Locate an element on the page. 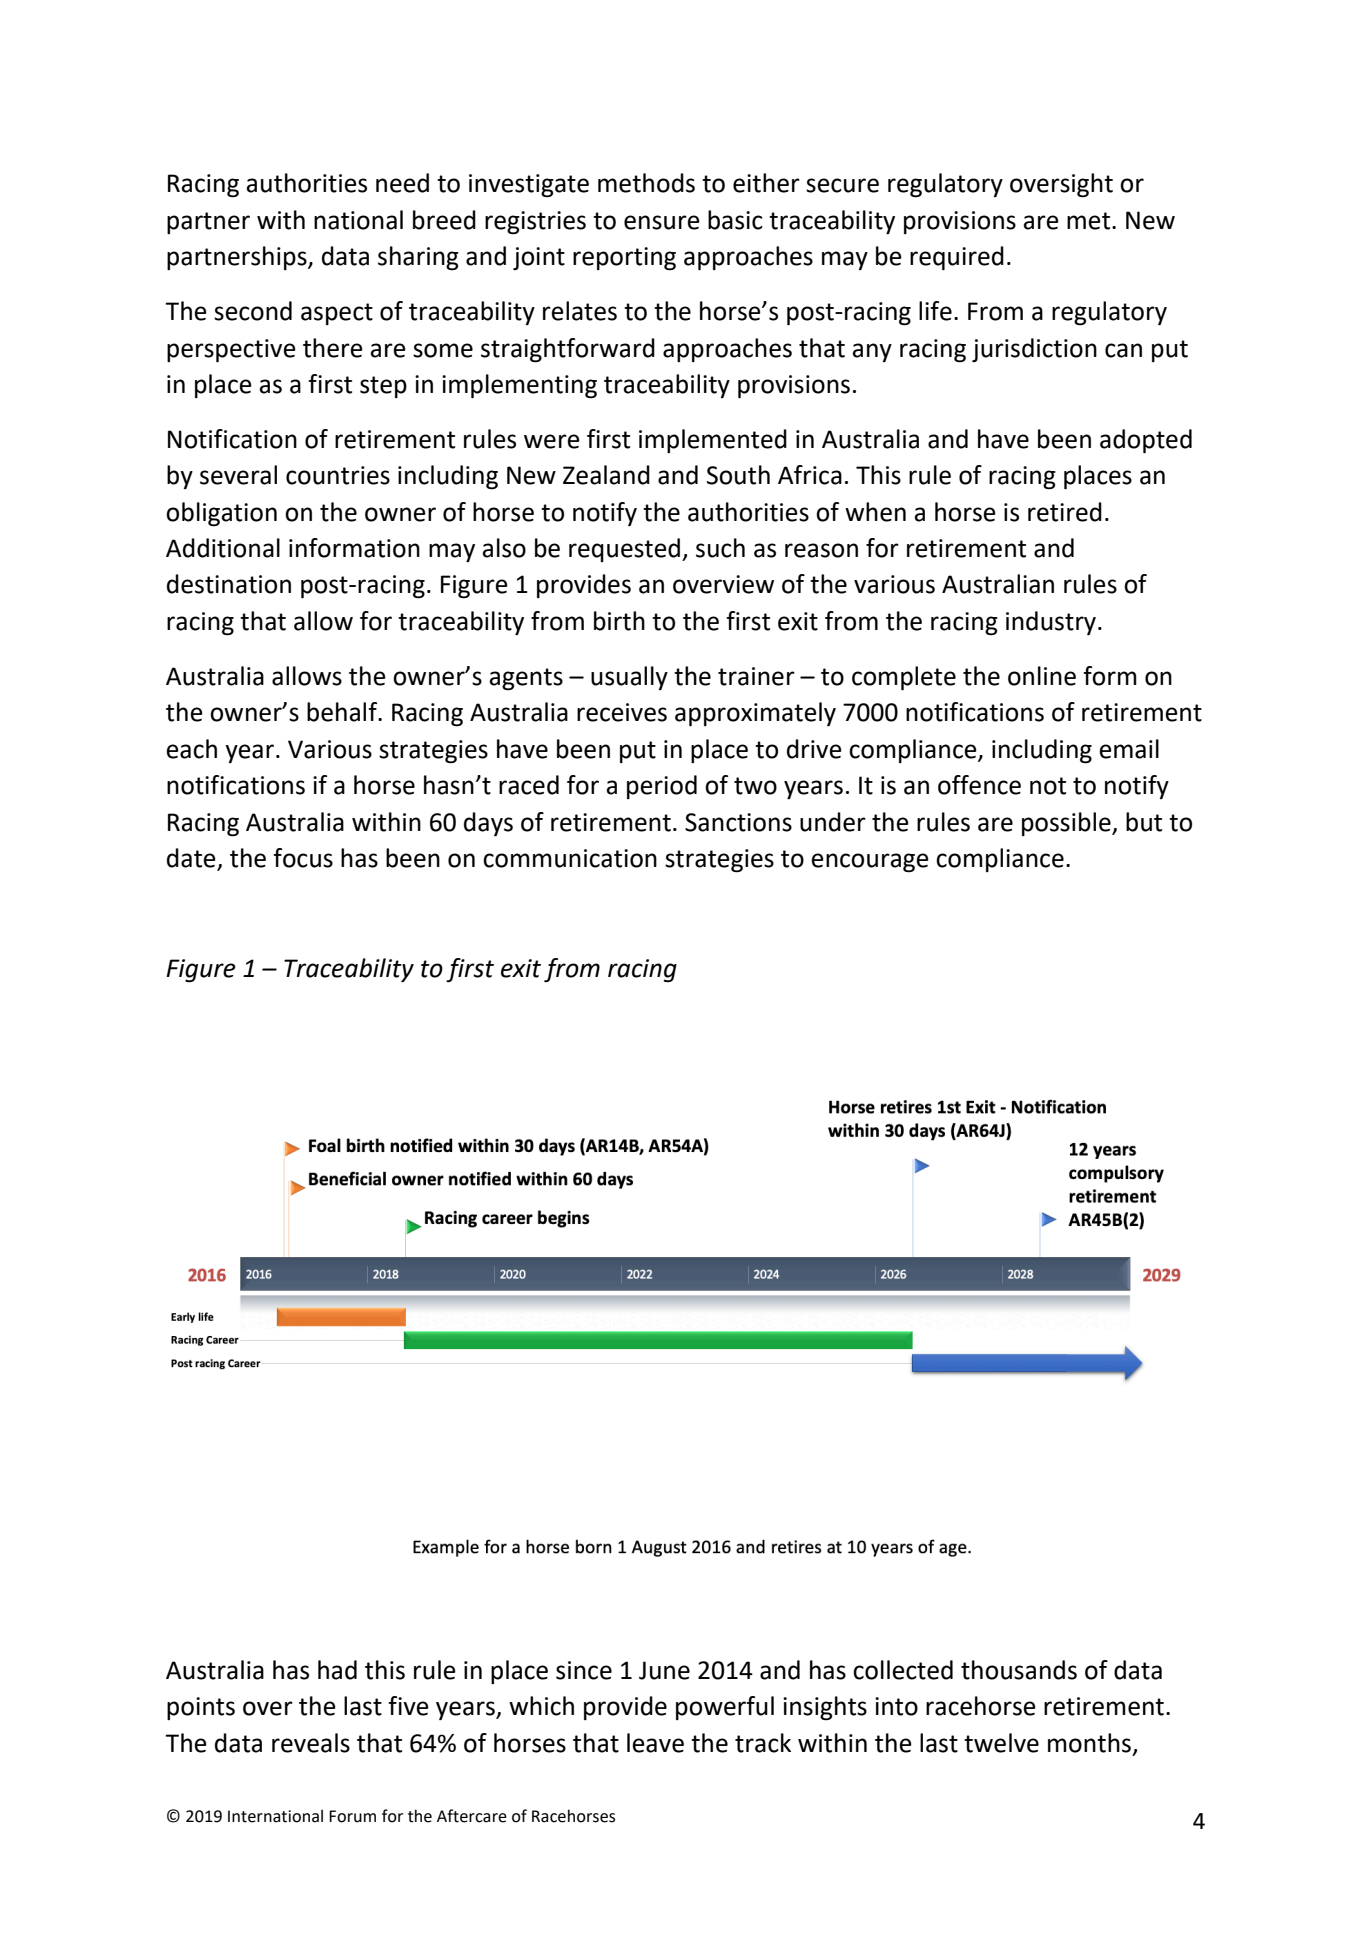  required is located at coordinates (957, 258).
